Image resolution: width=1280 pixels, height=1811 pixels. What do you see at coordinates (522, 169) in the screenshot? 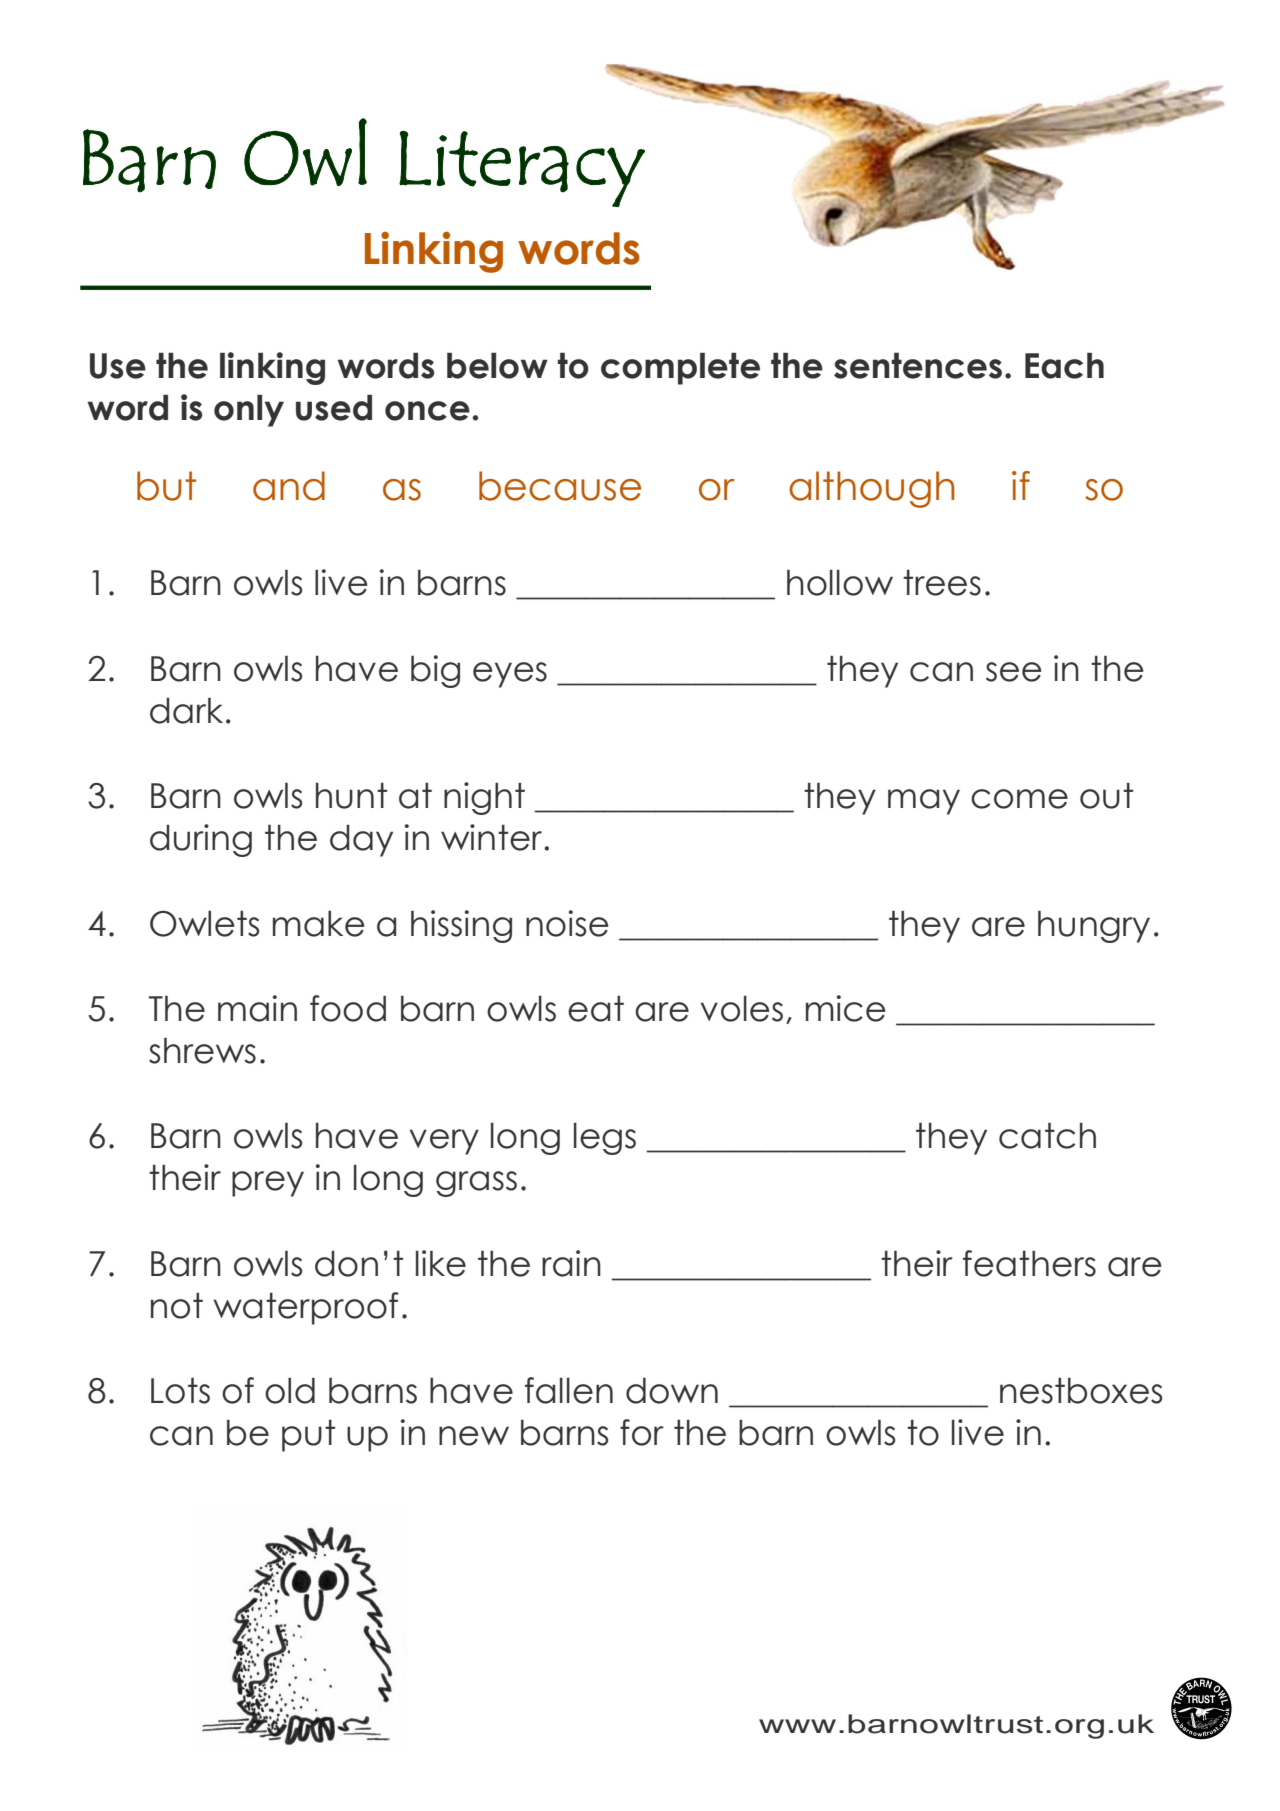
I see `Literacy` at bounding box center [522, 169].
